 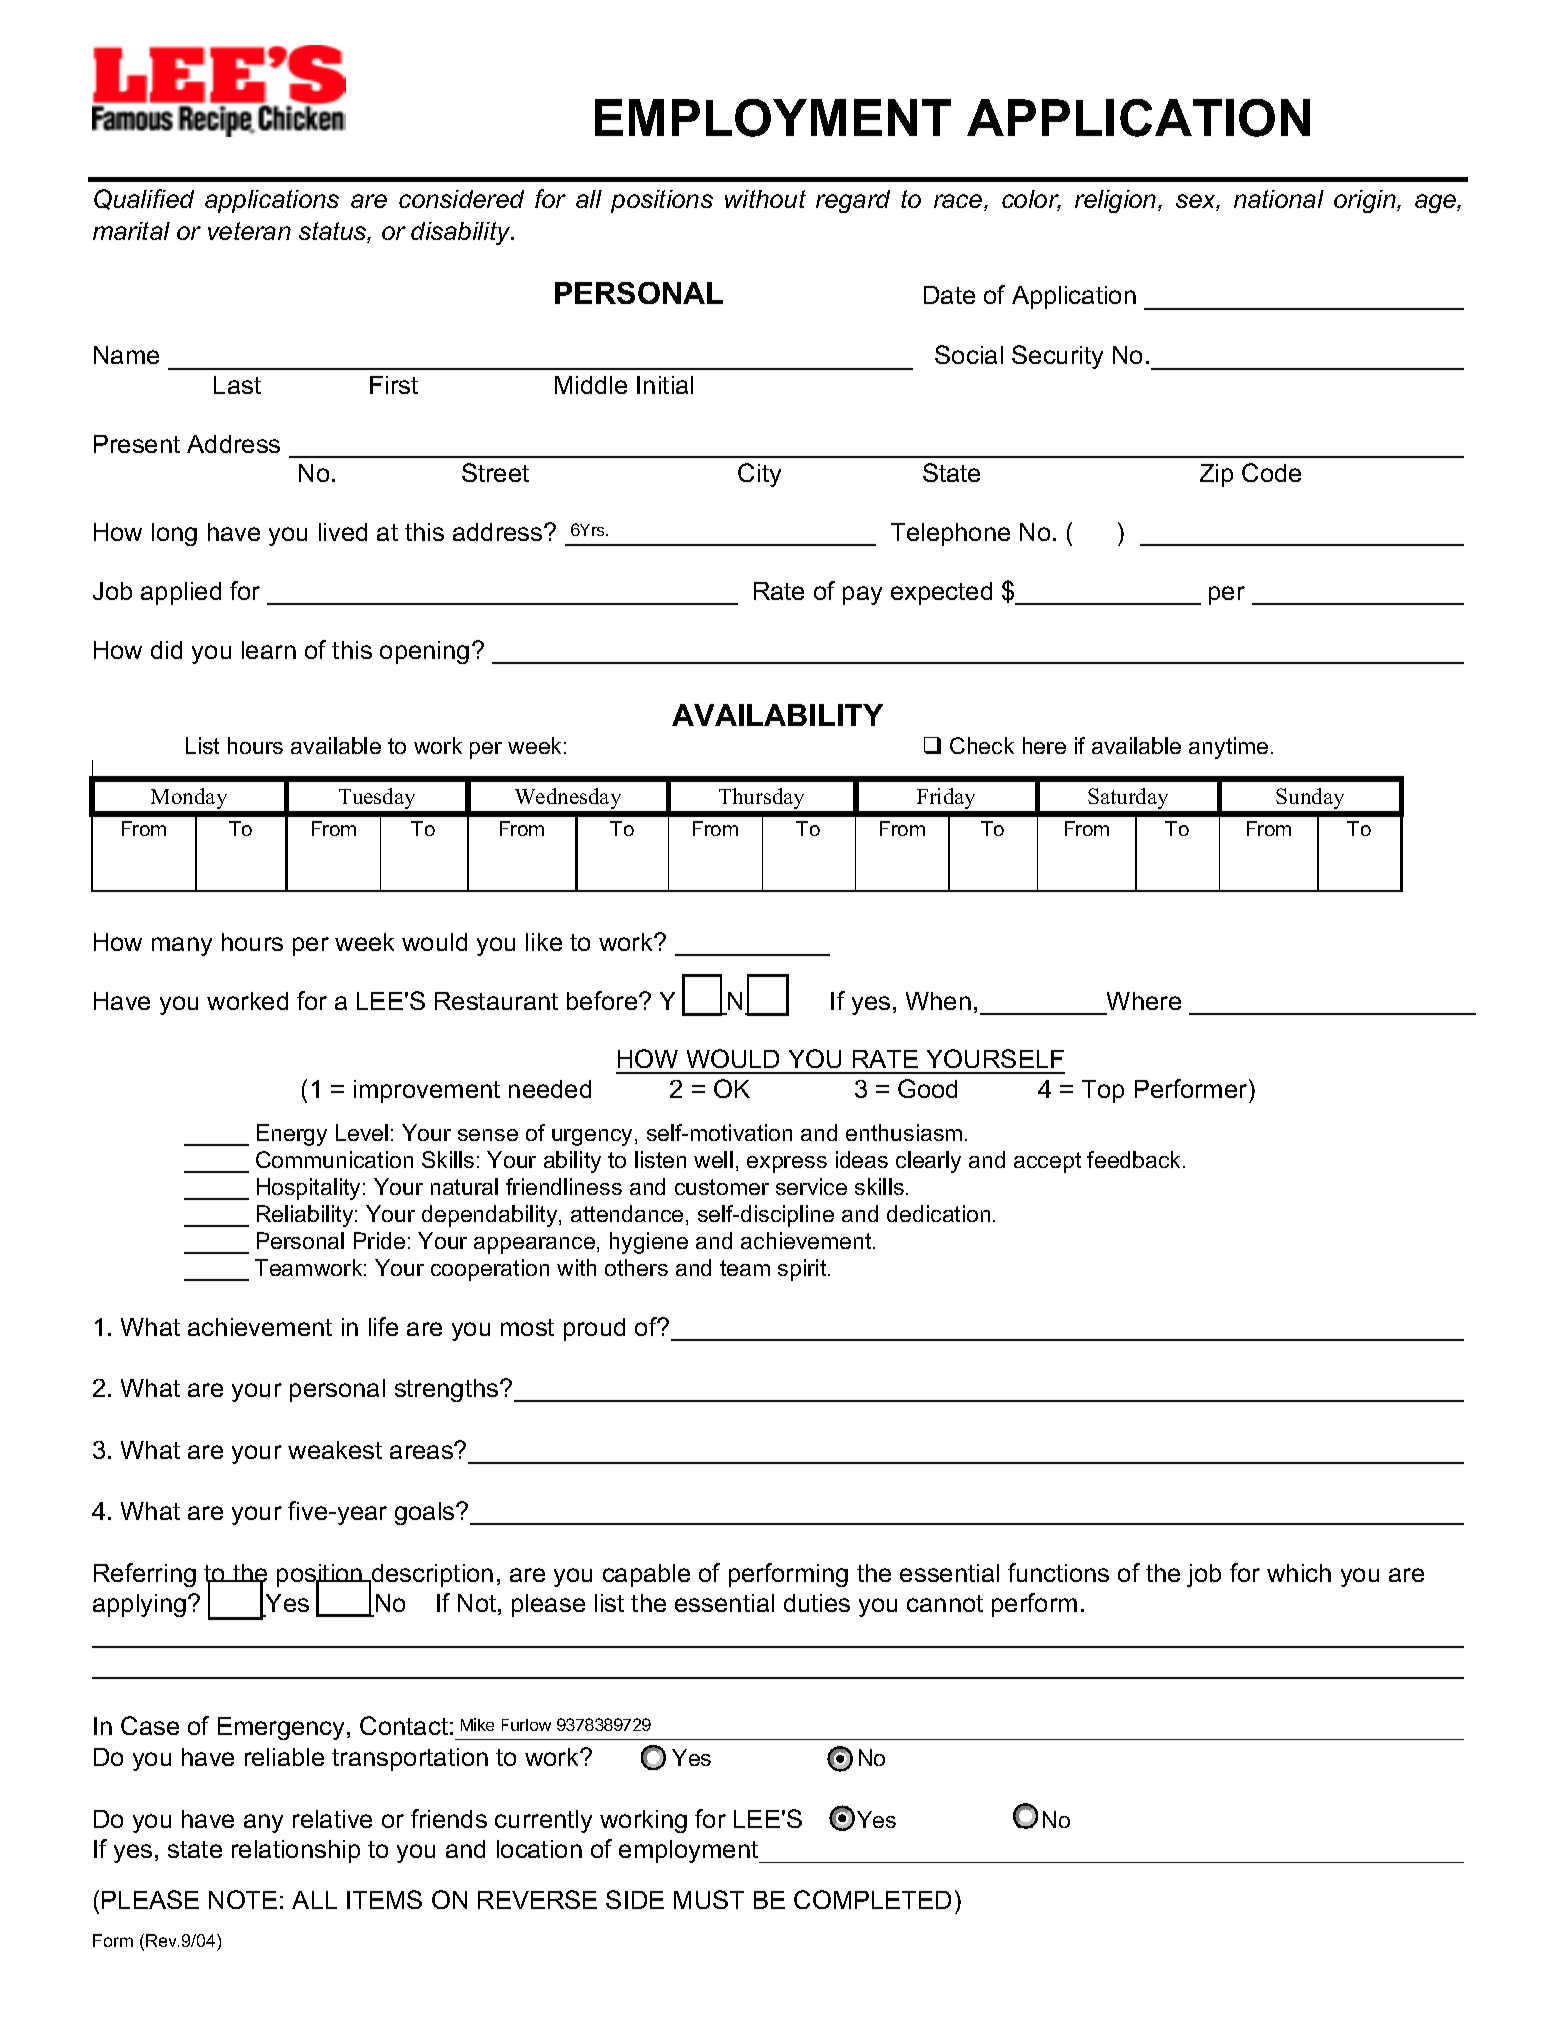 What do you see at coordinates (249, 231) in the screenshot?
I see `veteran` at bounding box center [249, 231].
